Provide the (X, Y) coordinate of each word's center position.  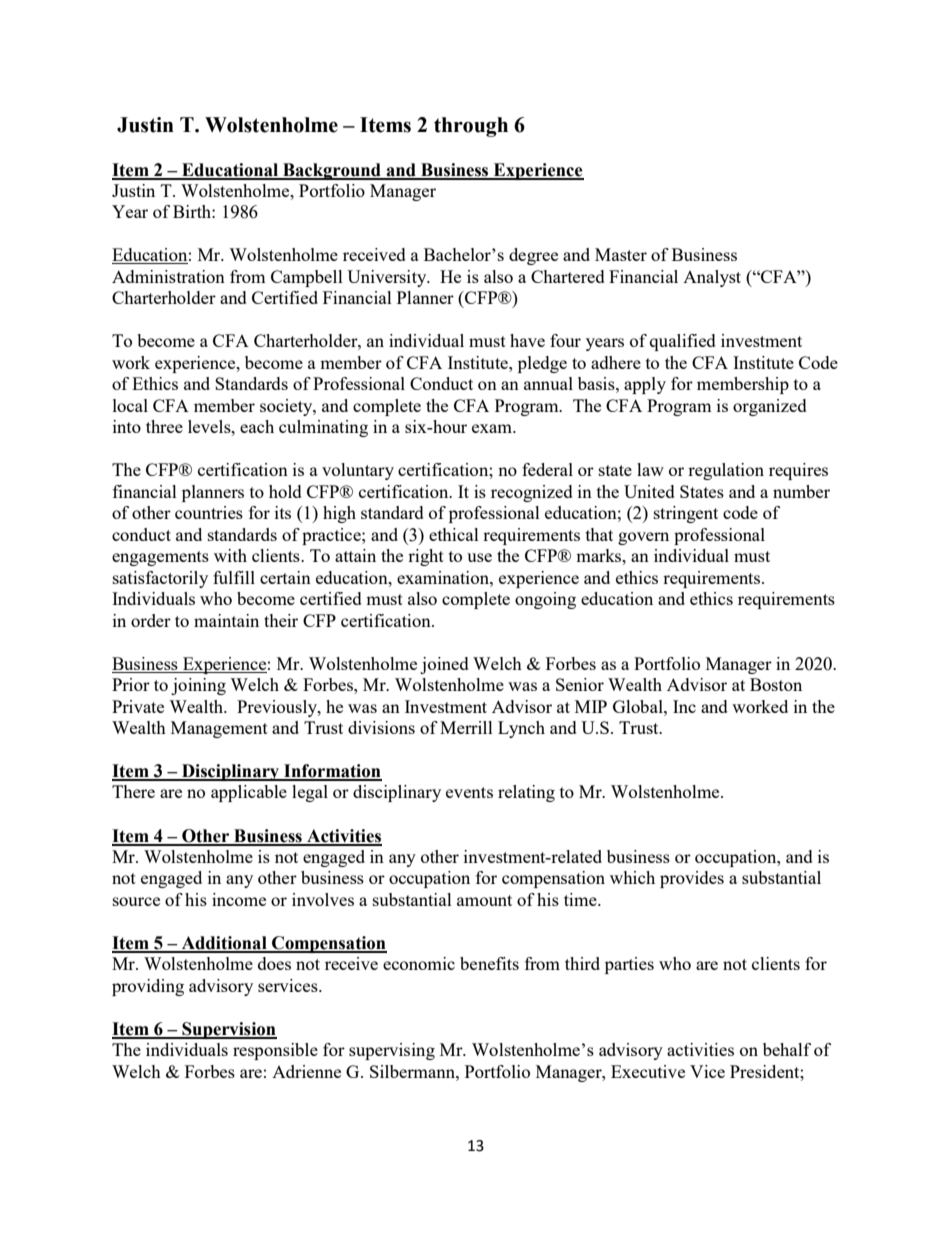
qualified (683, 342)
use (479, 557)
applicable (249, 793)
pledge (542, 364)
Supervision (228, 1030)
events (469, 792)
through (471, 127)
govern (643, 538)
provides (692, 879)
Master (621, 254)
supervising (392, 1051)
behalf (787, 1049)
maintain (226, 620)
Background (332, 171)
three (164, 426)
